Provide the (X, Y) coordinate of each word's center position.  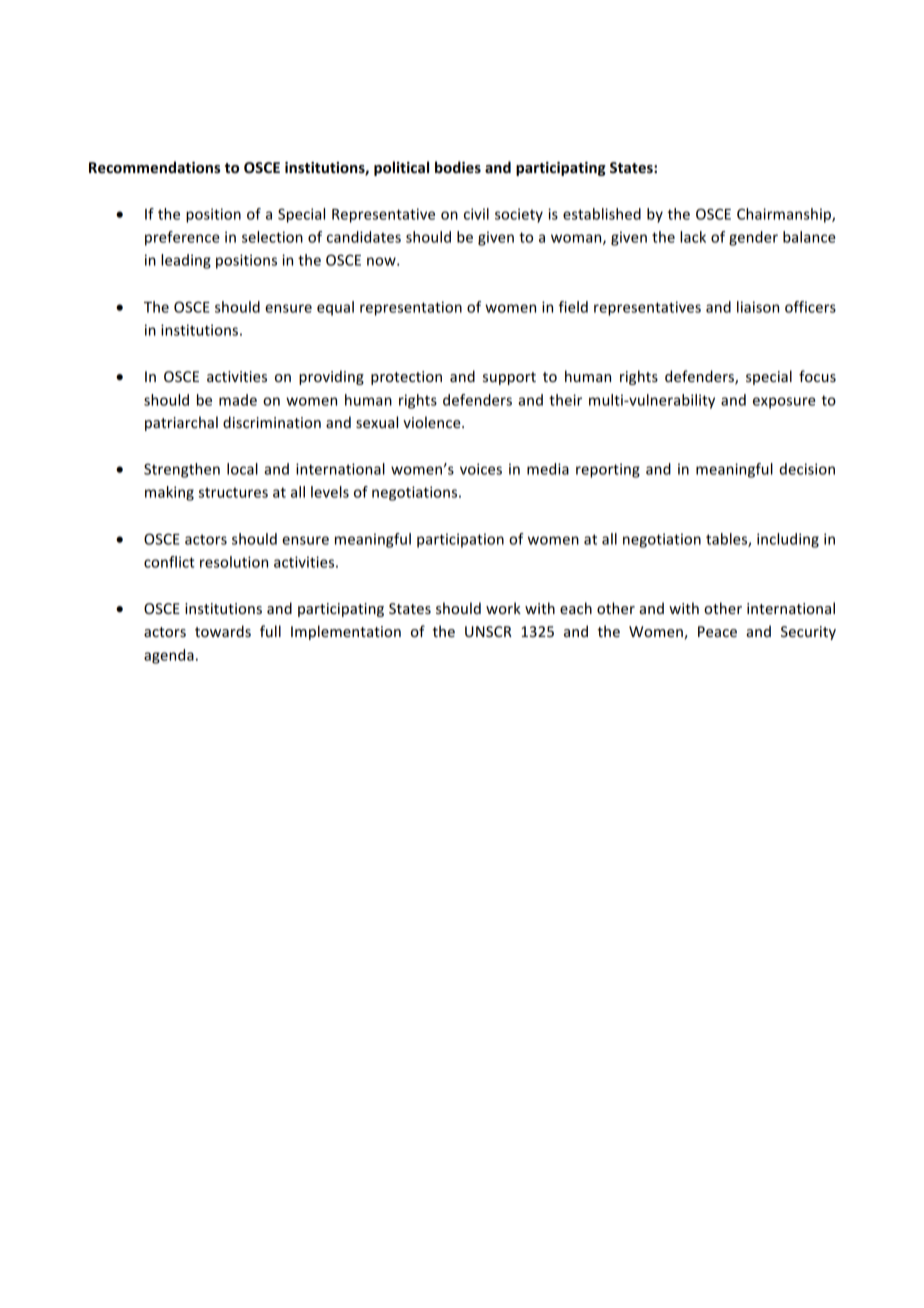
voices (481, 469)
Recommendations (154, 167)
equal (335, 308)
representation (411, 308)
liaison (758, 307)
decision (807, 469)
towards (223, 631)
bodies (458, 167)
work (503, 608)
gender (753, 238)
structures (233, 492)
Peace (717, 631)
